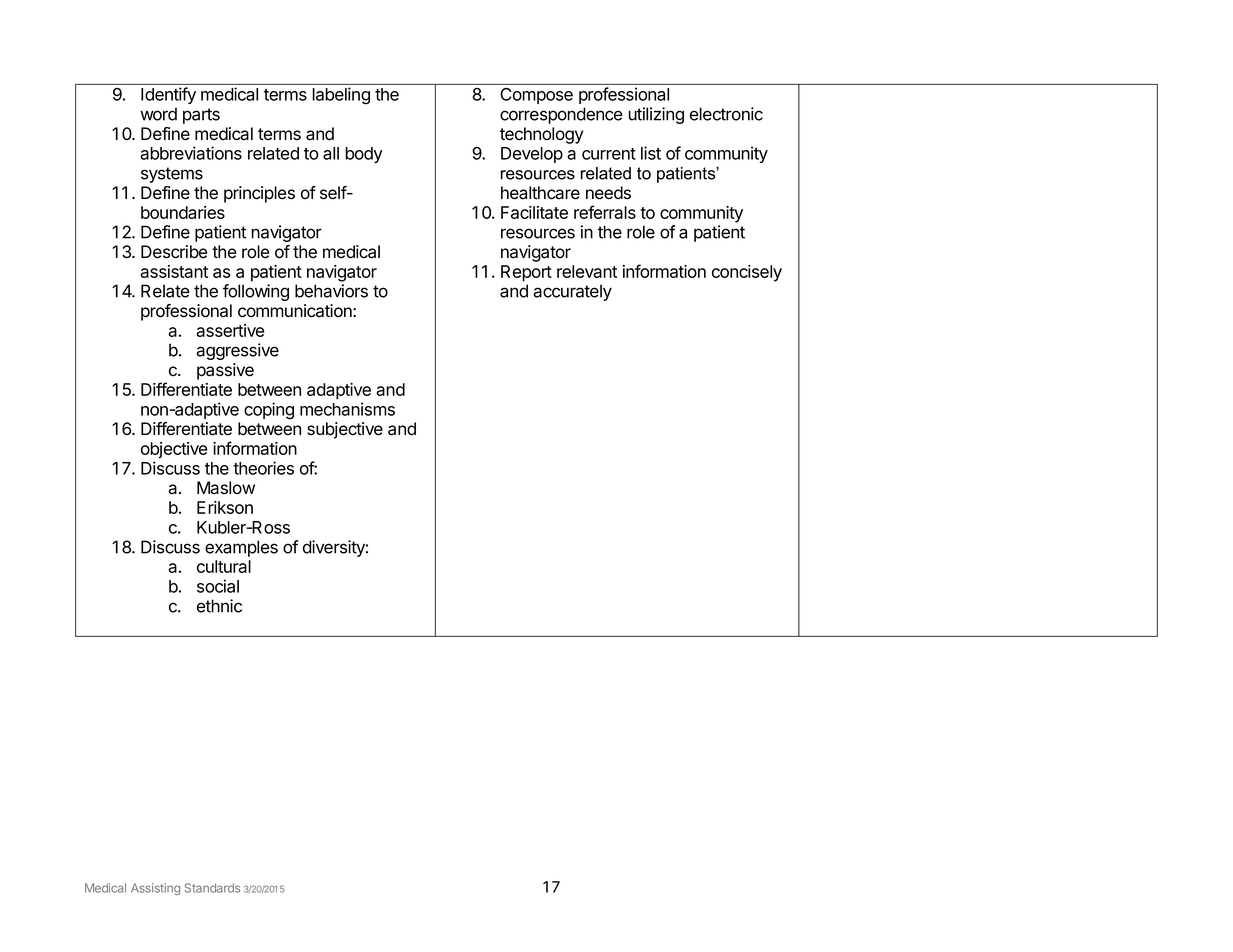 The width and height of the image is (1233, 952). Describe the element at coordinates (526, 273) in the image. I see `Report` at that location.
